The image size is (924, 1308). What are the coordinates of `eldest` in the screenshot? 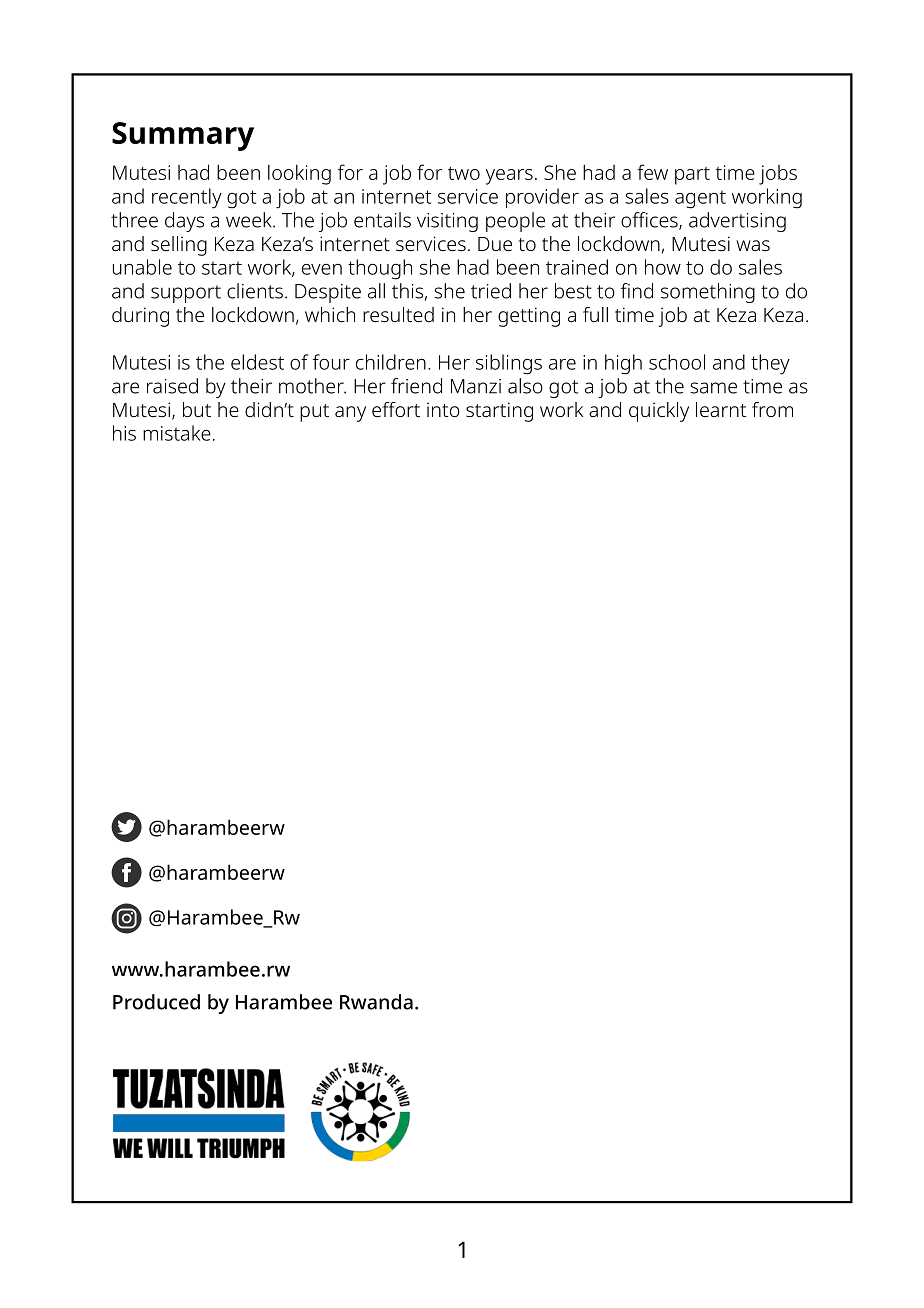 It's located at (257, 362).
